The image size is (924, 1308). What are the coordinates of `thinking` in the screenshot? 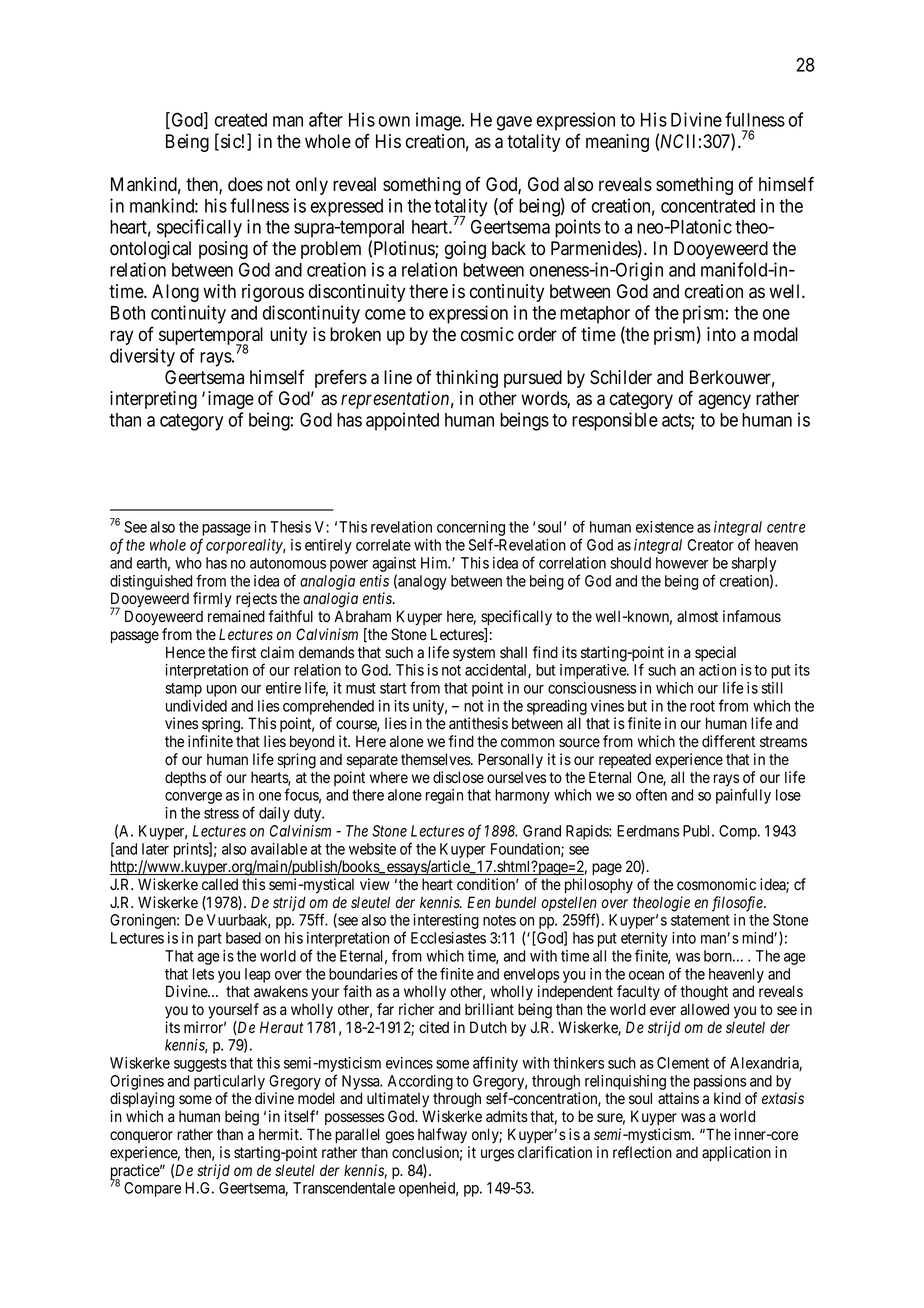 It's located at (467, 379).
